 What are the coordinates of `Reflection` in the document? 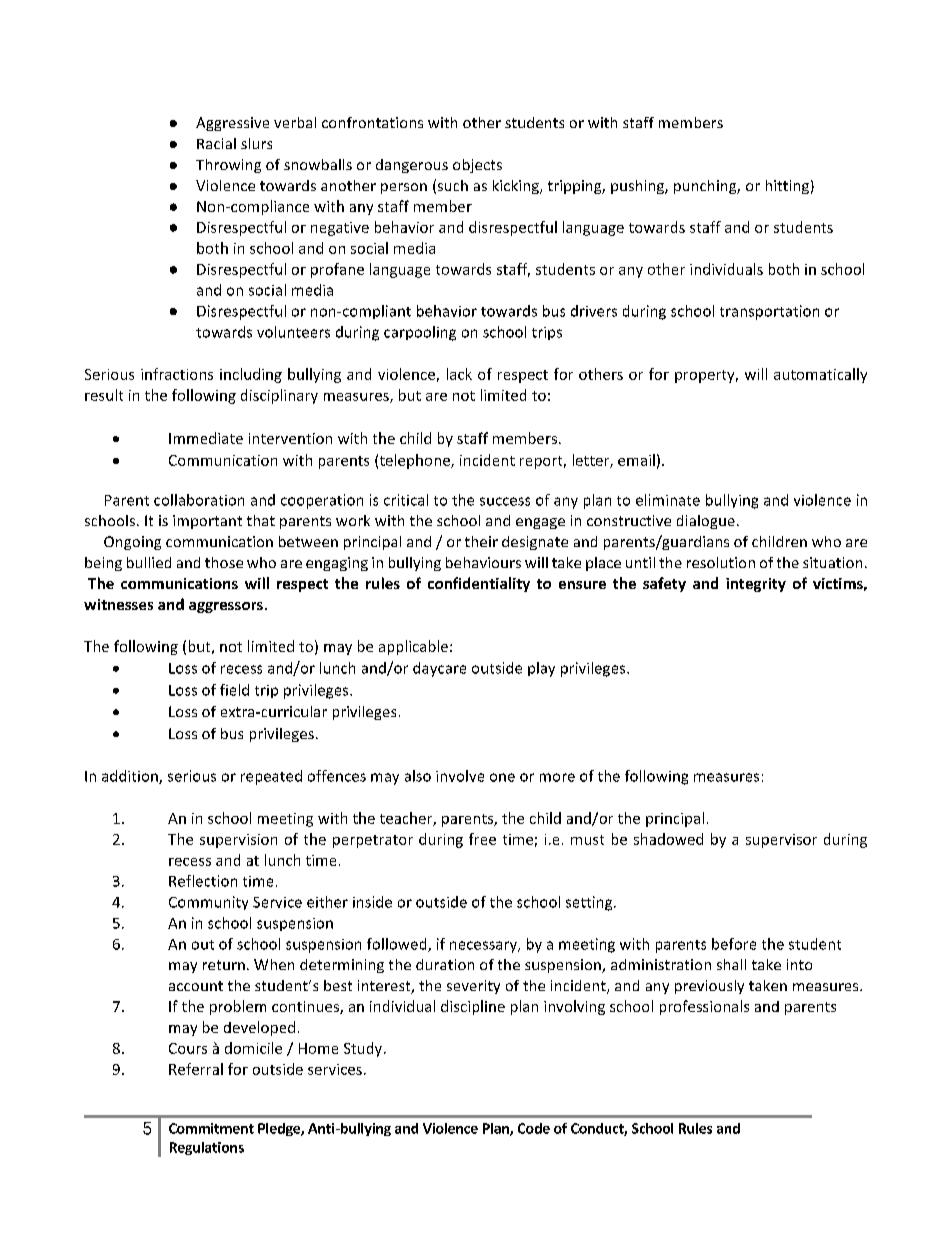 It's located at (203, 881).
